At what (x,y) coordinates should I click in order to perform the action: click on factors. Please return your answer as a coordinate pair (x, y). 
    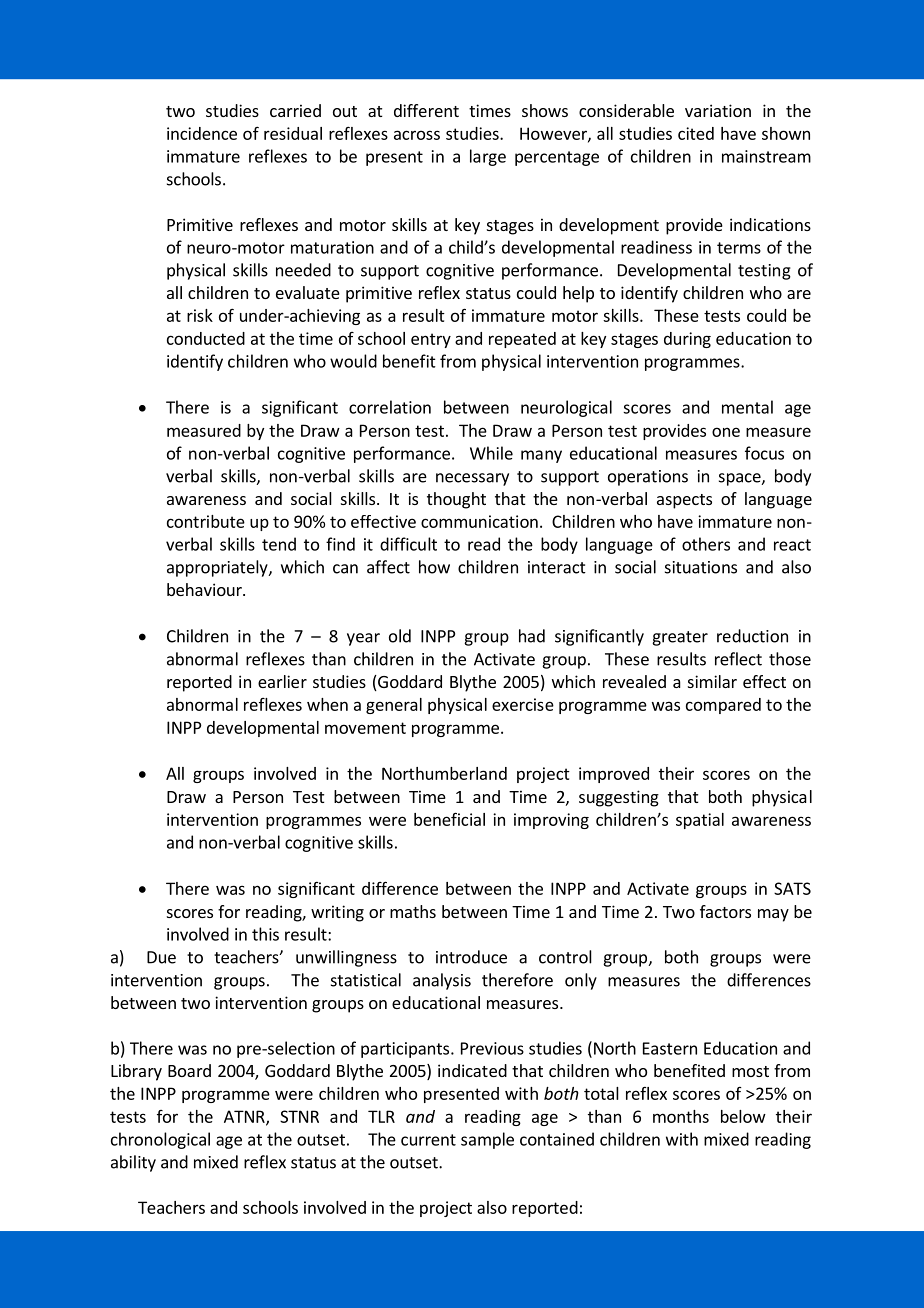
    Looking at the image, I should click on (725, 911).
